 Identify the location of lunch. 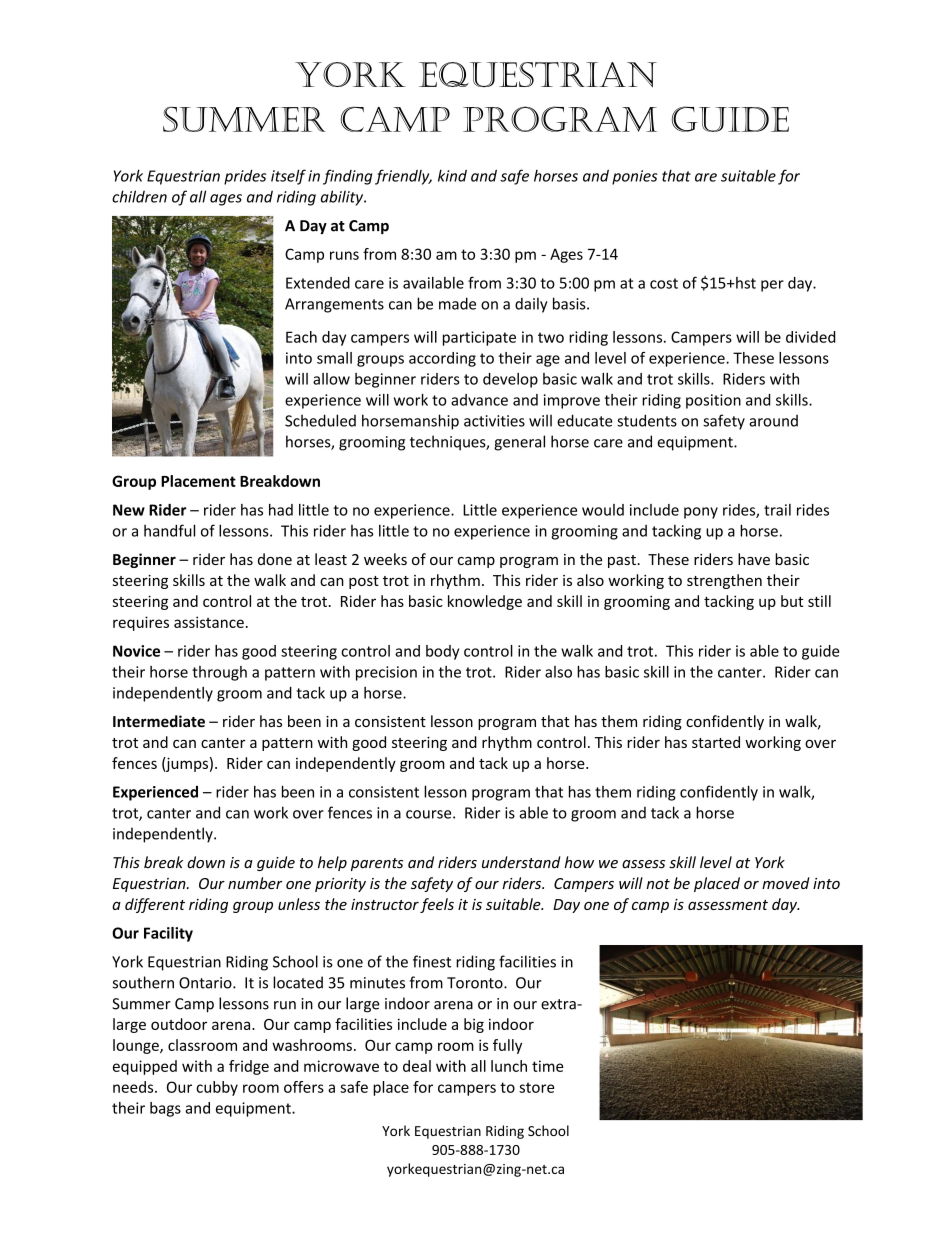
(509, 1066).
